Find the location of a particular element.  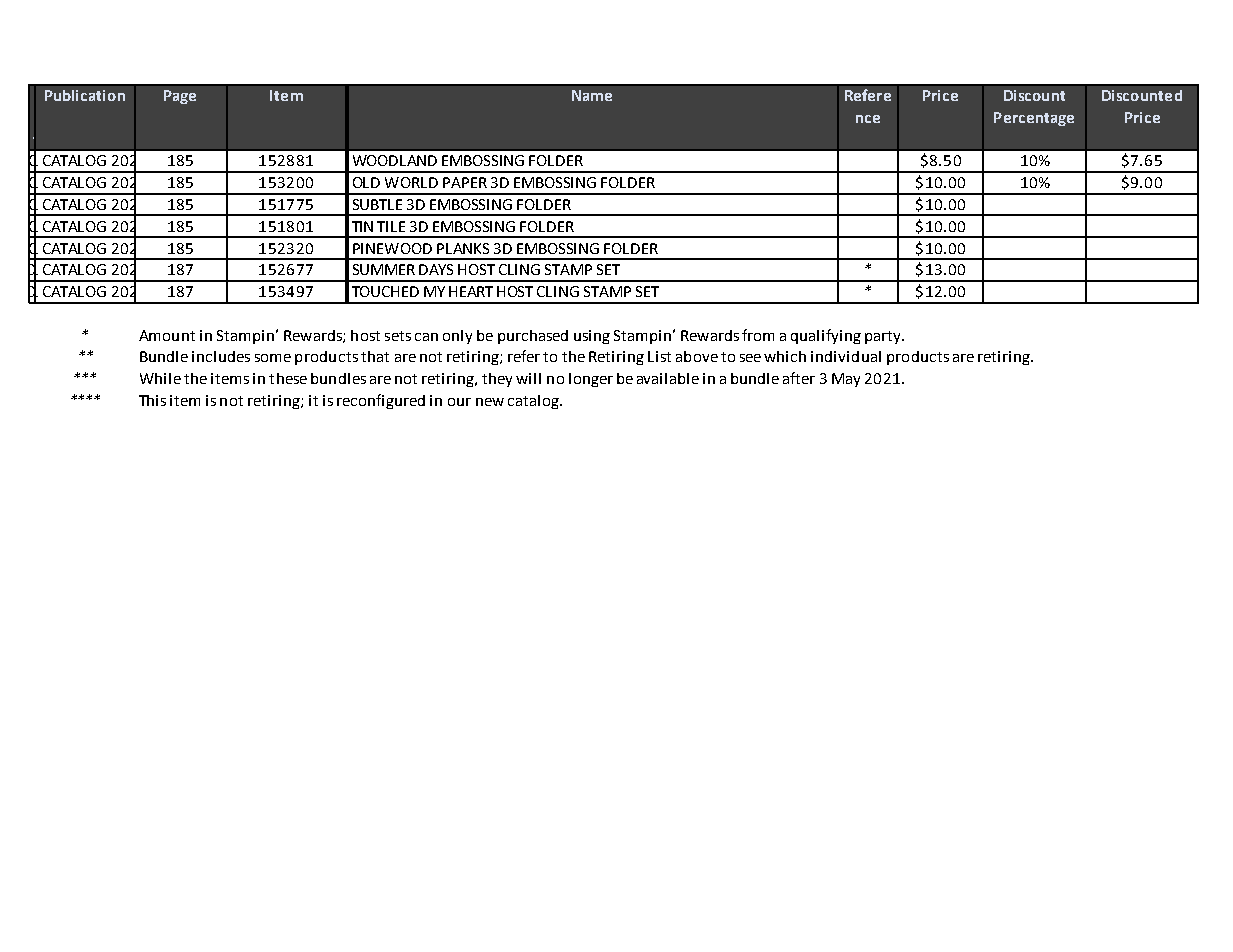

WORLD is located at coordinates (411, 182).
